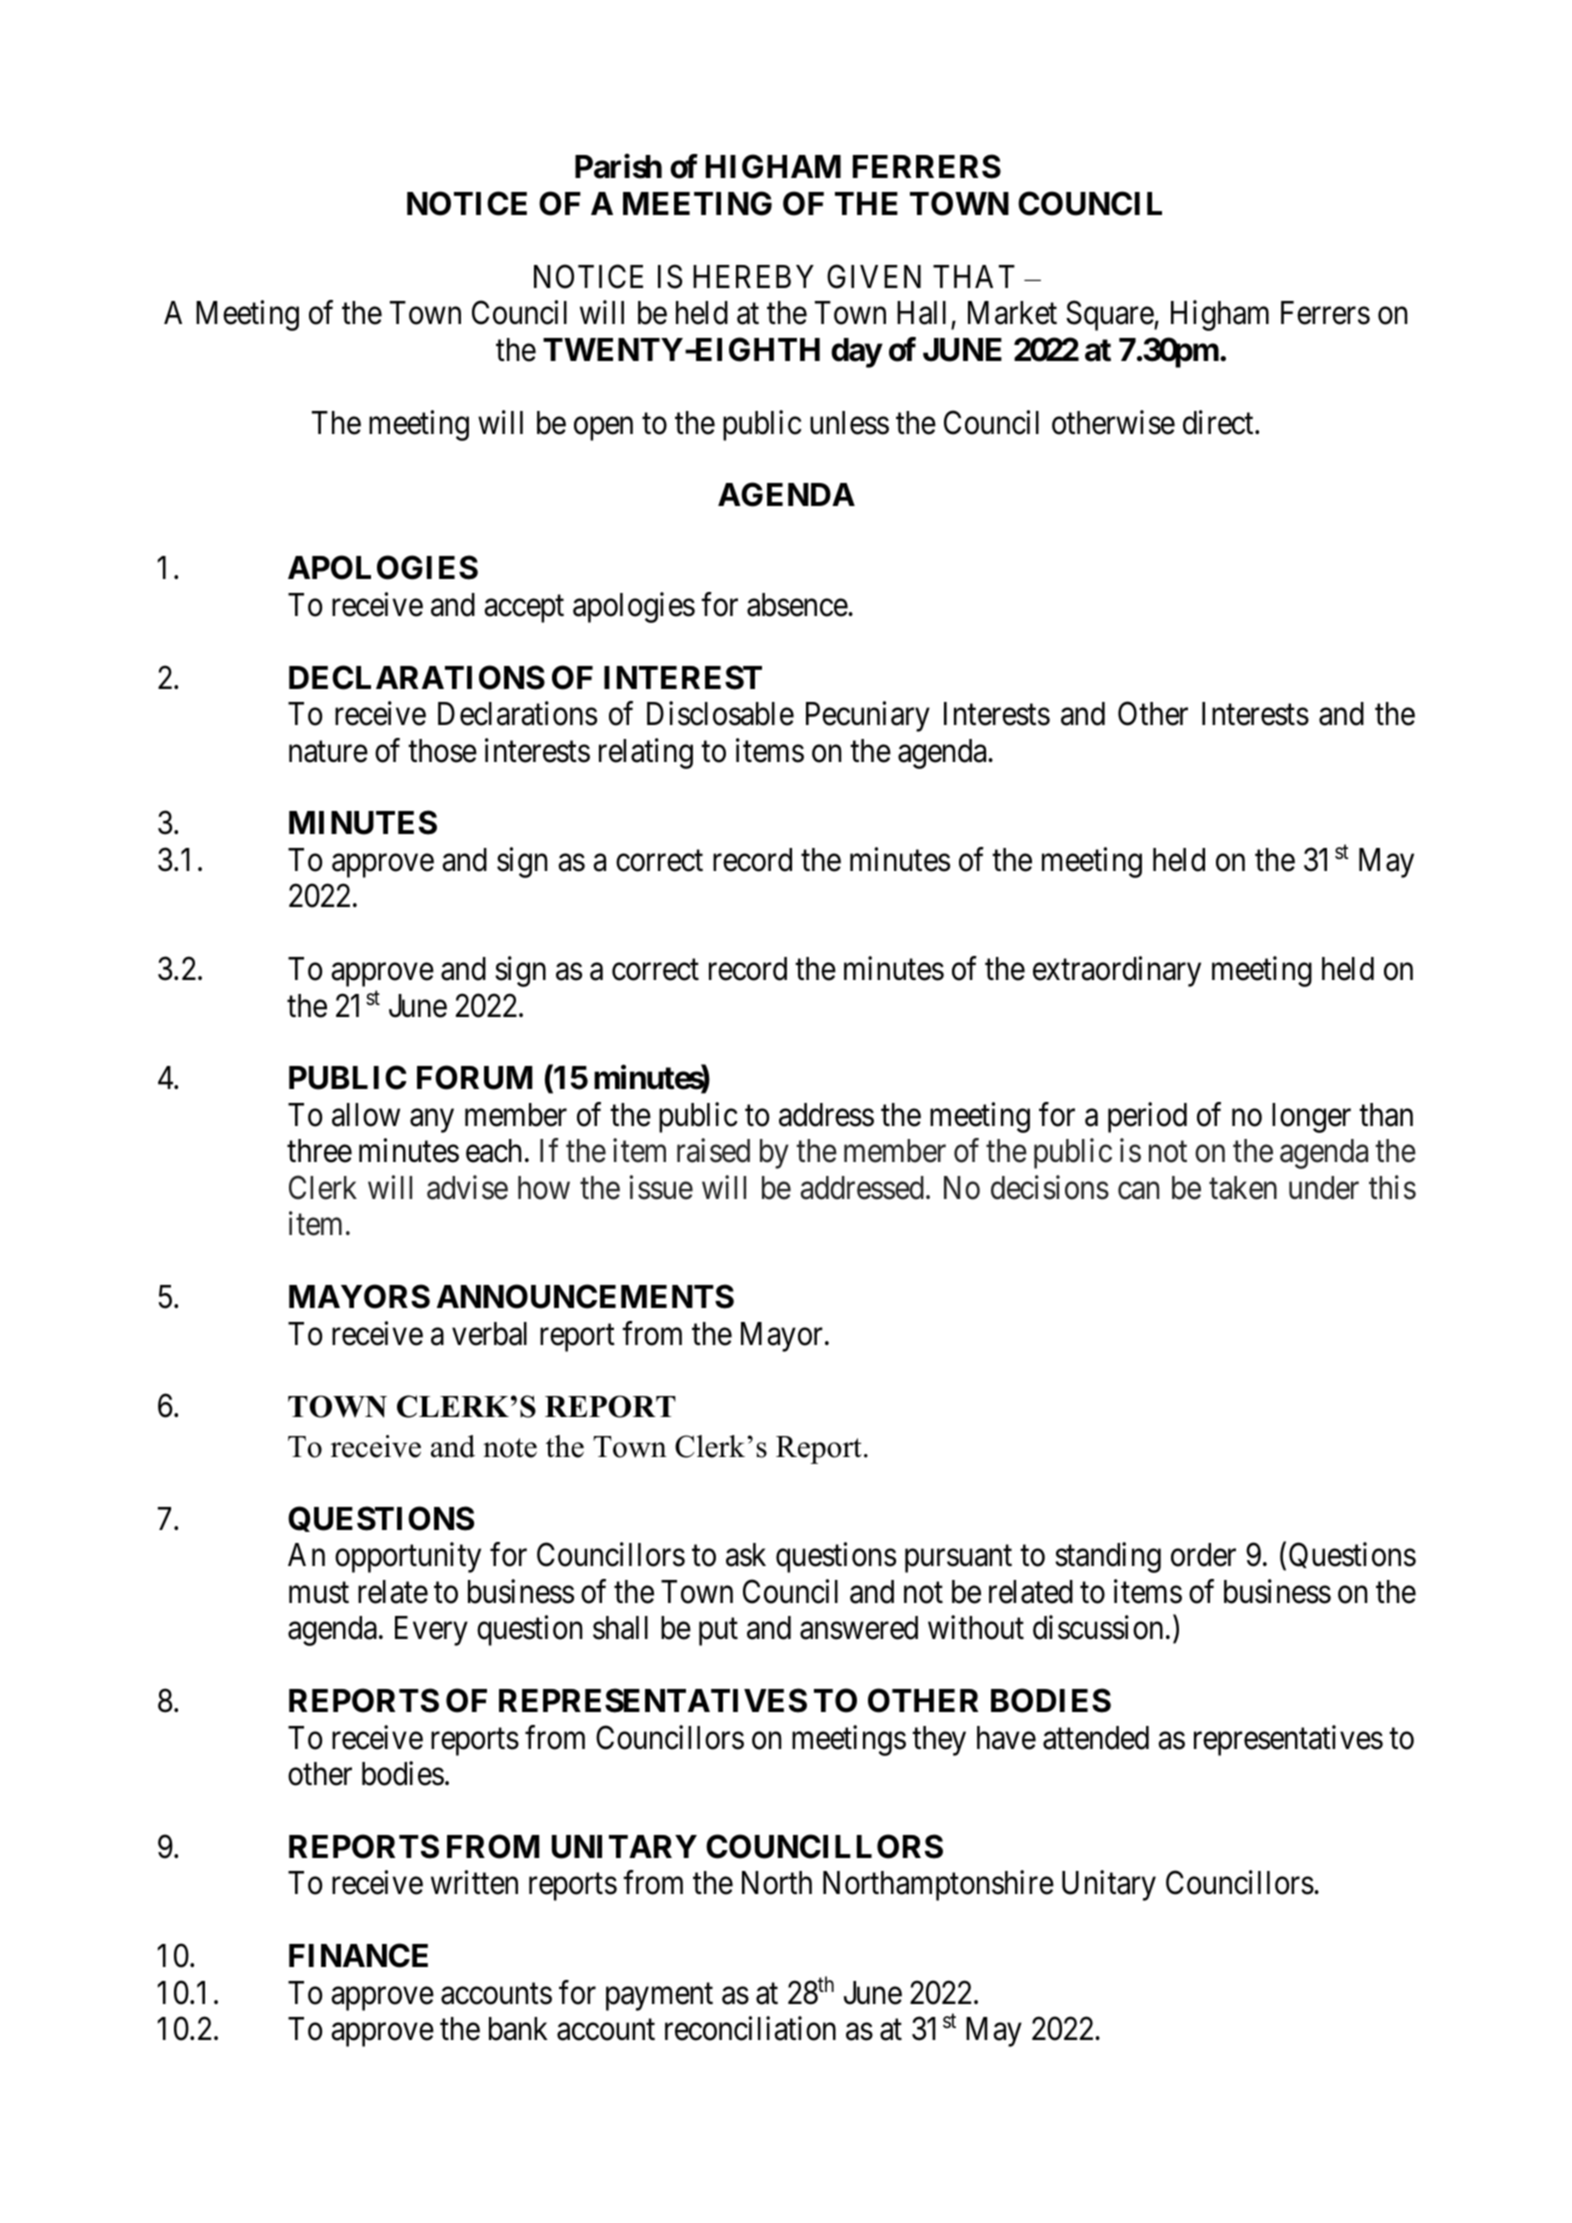 Image resolution: width=1572 pixels, height=2223 pixels. I want to click on Every, so click(431, 1631).
